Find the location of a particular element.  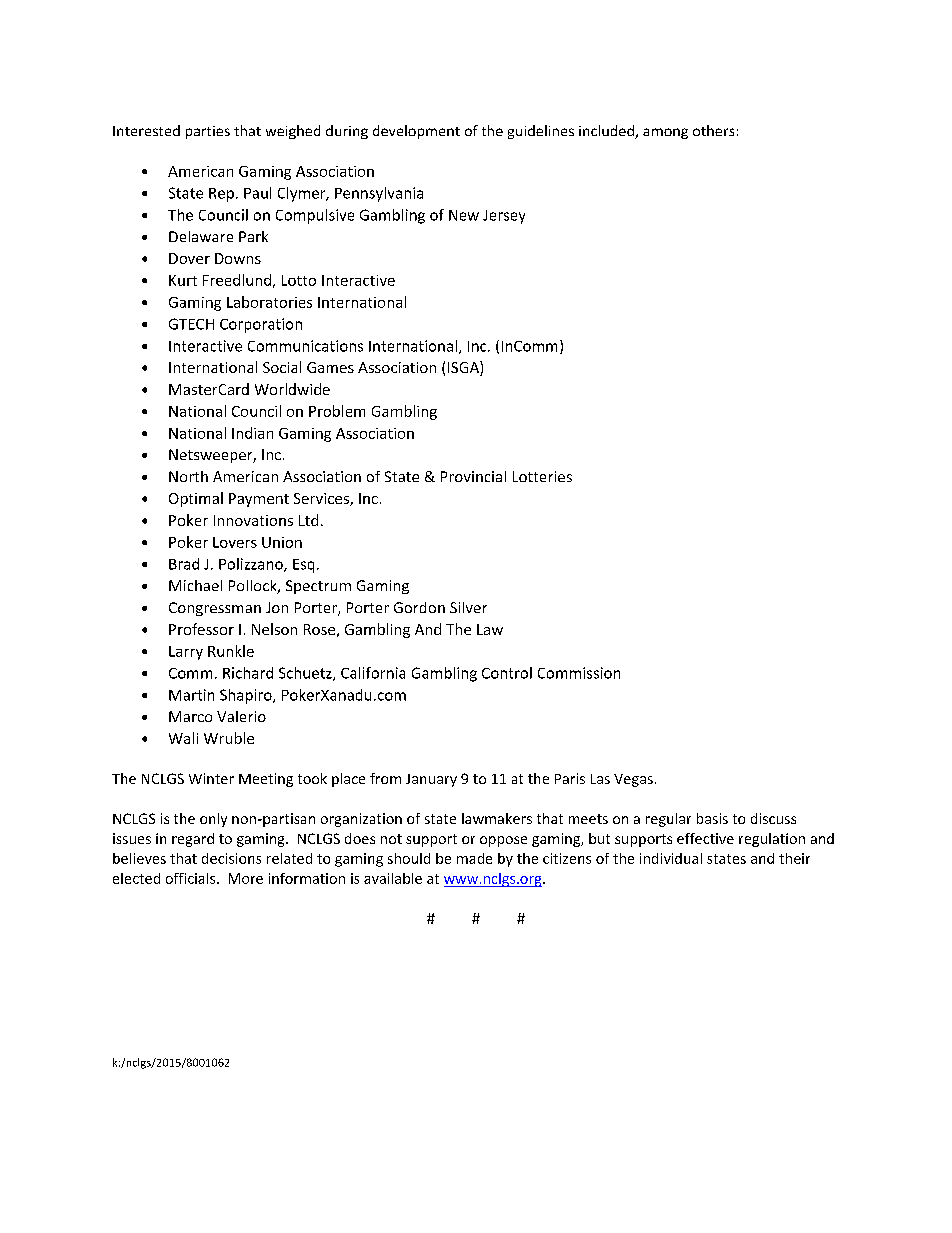

decisions is located at coordinates (231, 858).
